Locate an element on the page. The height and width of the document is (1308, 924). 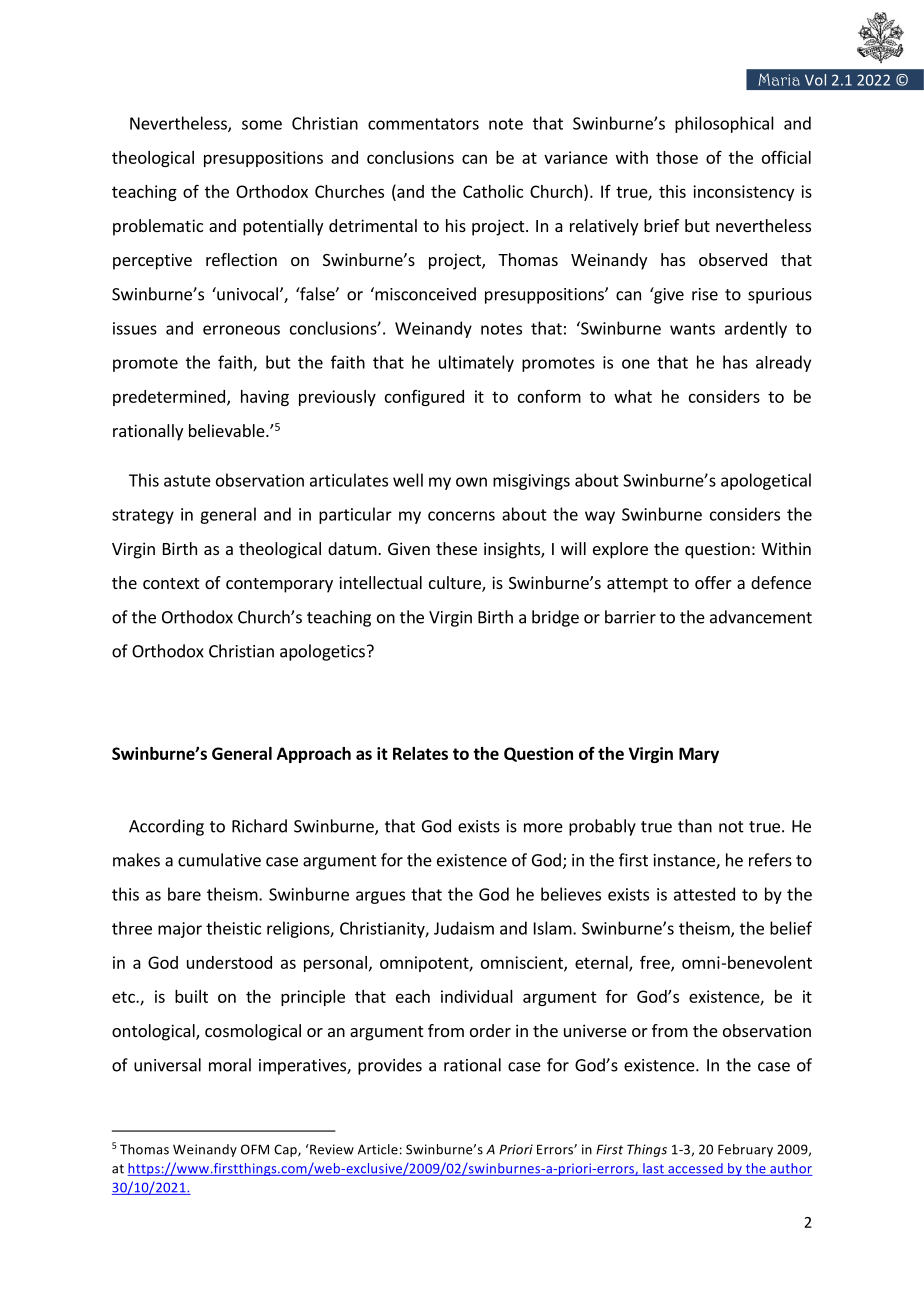
philosophical is located at coordinates (724, 124).
